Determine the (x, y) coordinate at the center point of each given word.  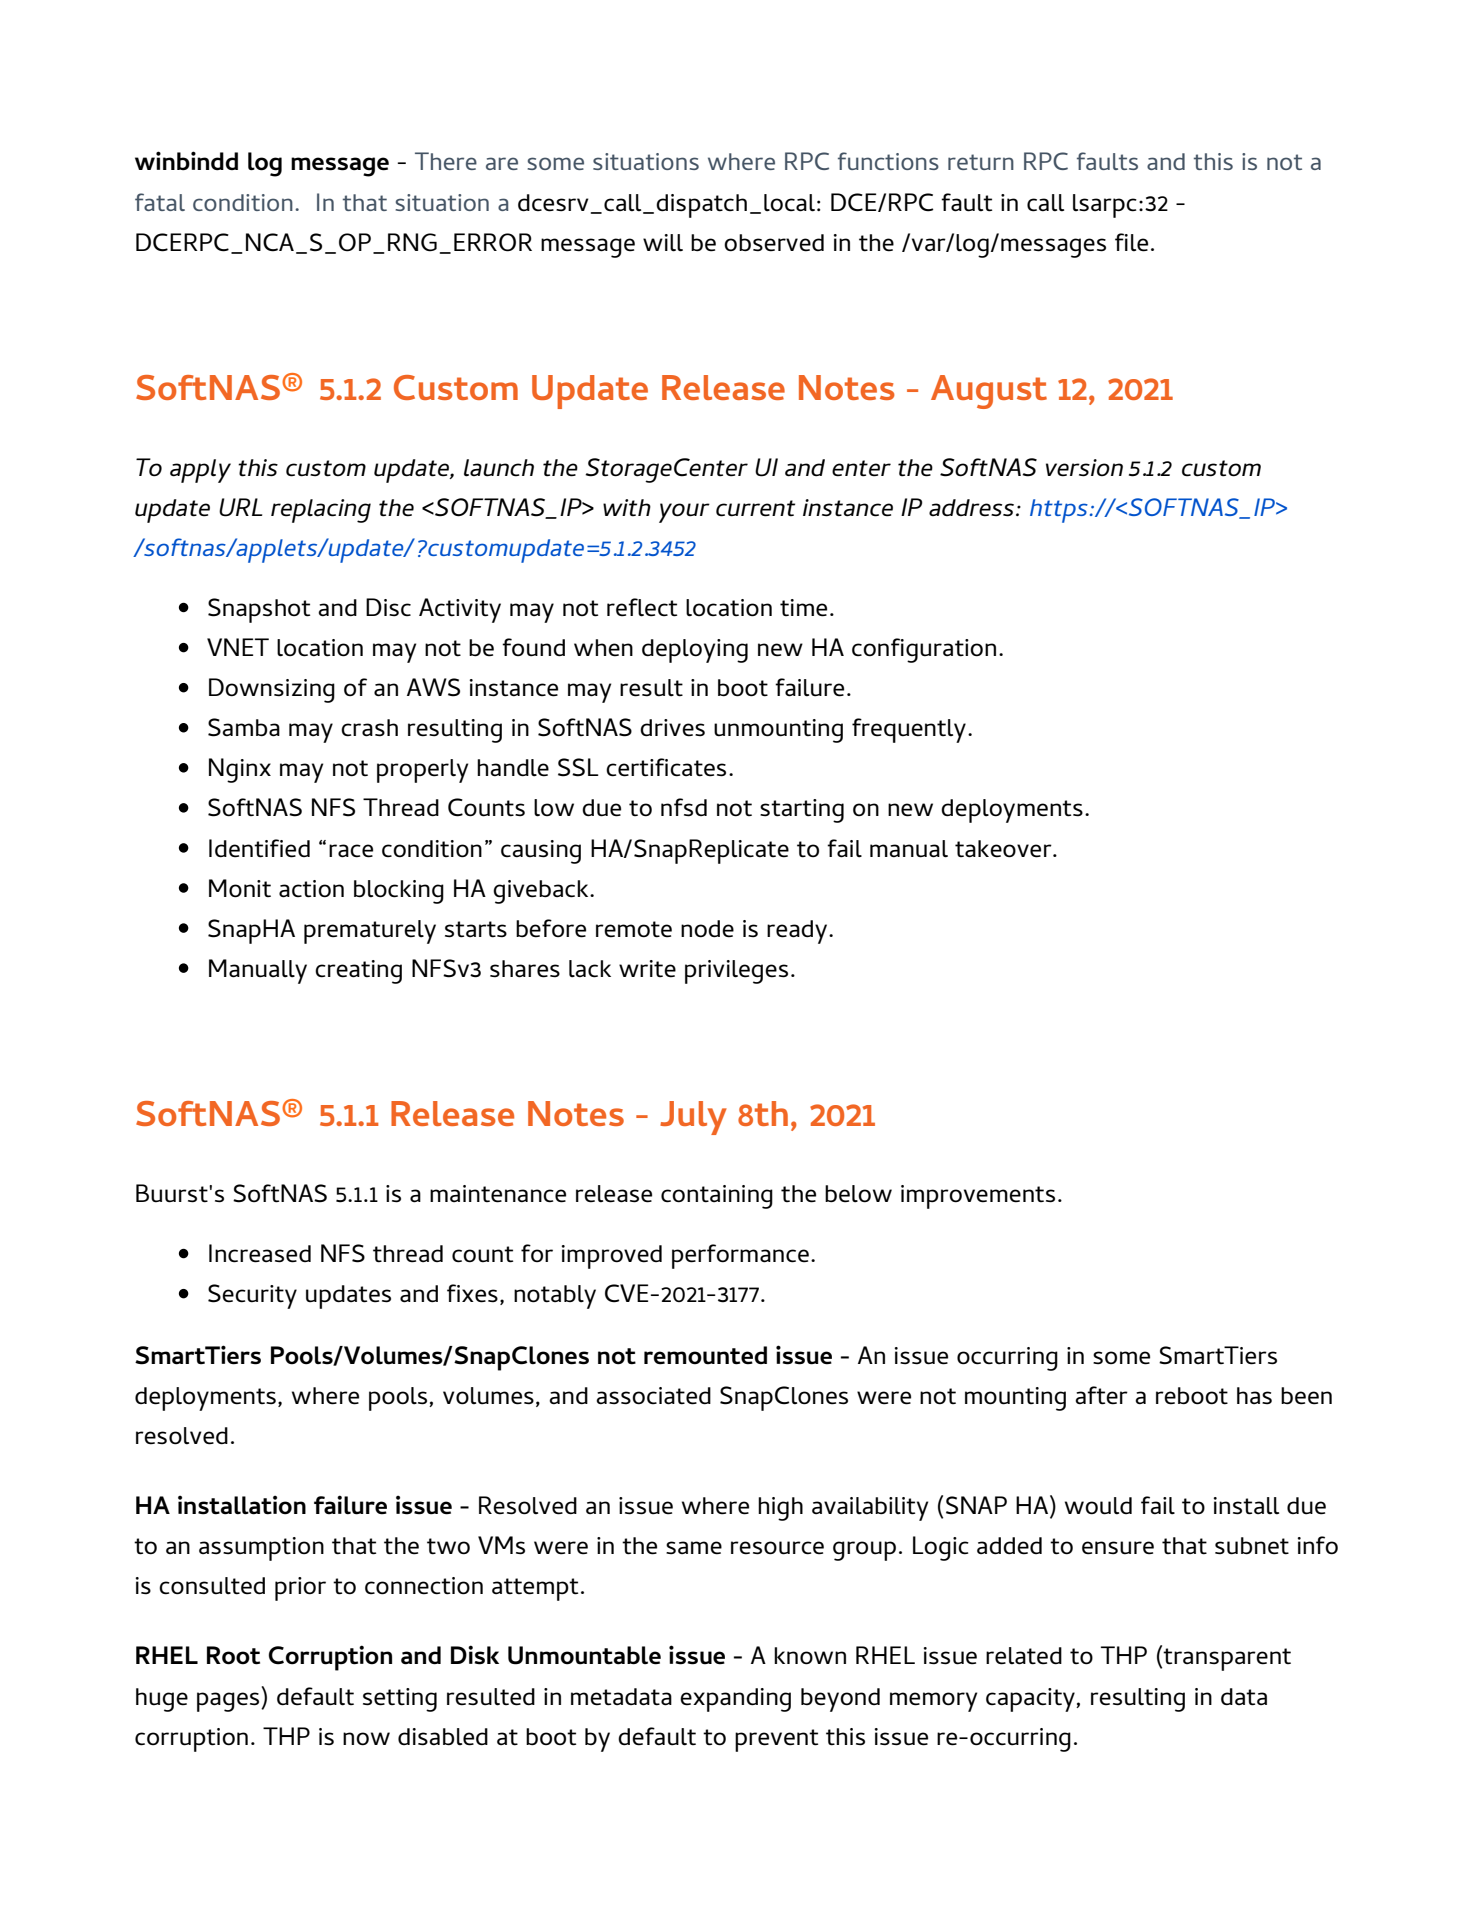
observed (774, 243)
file (1131, 242)
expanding (735, 1700)
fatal (160, 202)
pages (229, 1702)
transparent (1227, 1659)
